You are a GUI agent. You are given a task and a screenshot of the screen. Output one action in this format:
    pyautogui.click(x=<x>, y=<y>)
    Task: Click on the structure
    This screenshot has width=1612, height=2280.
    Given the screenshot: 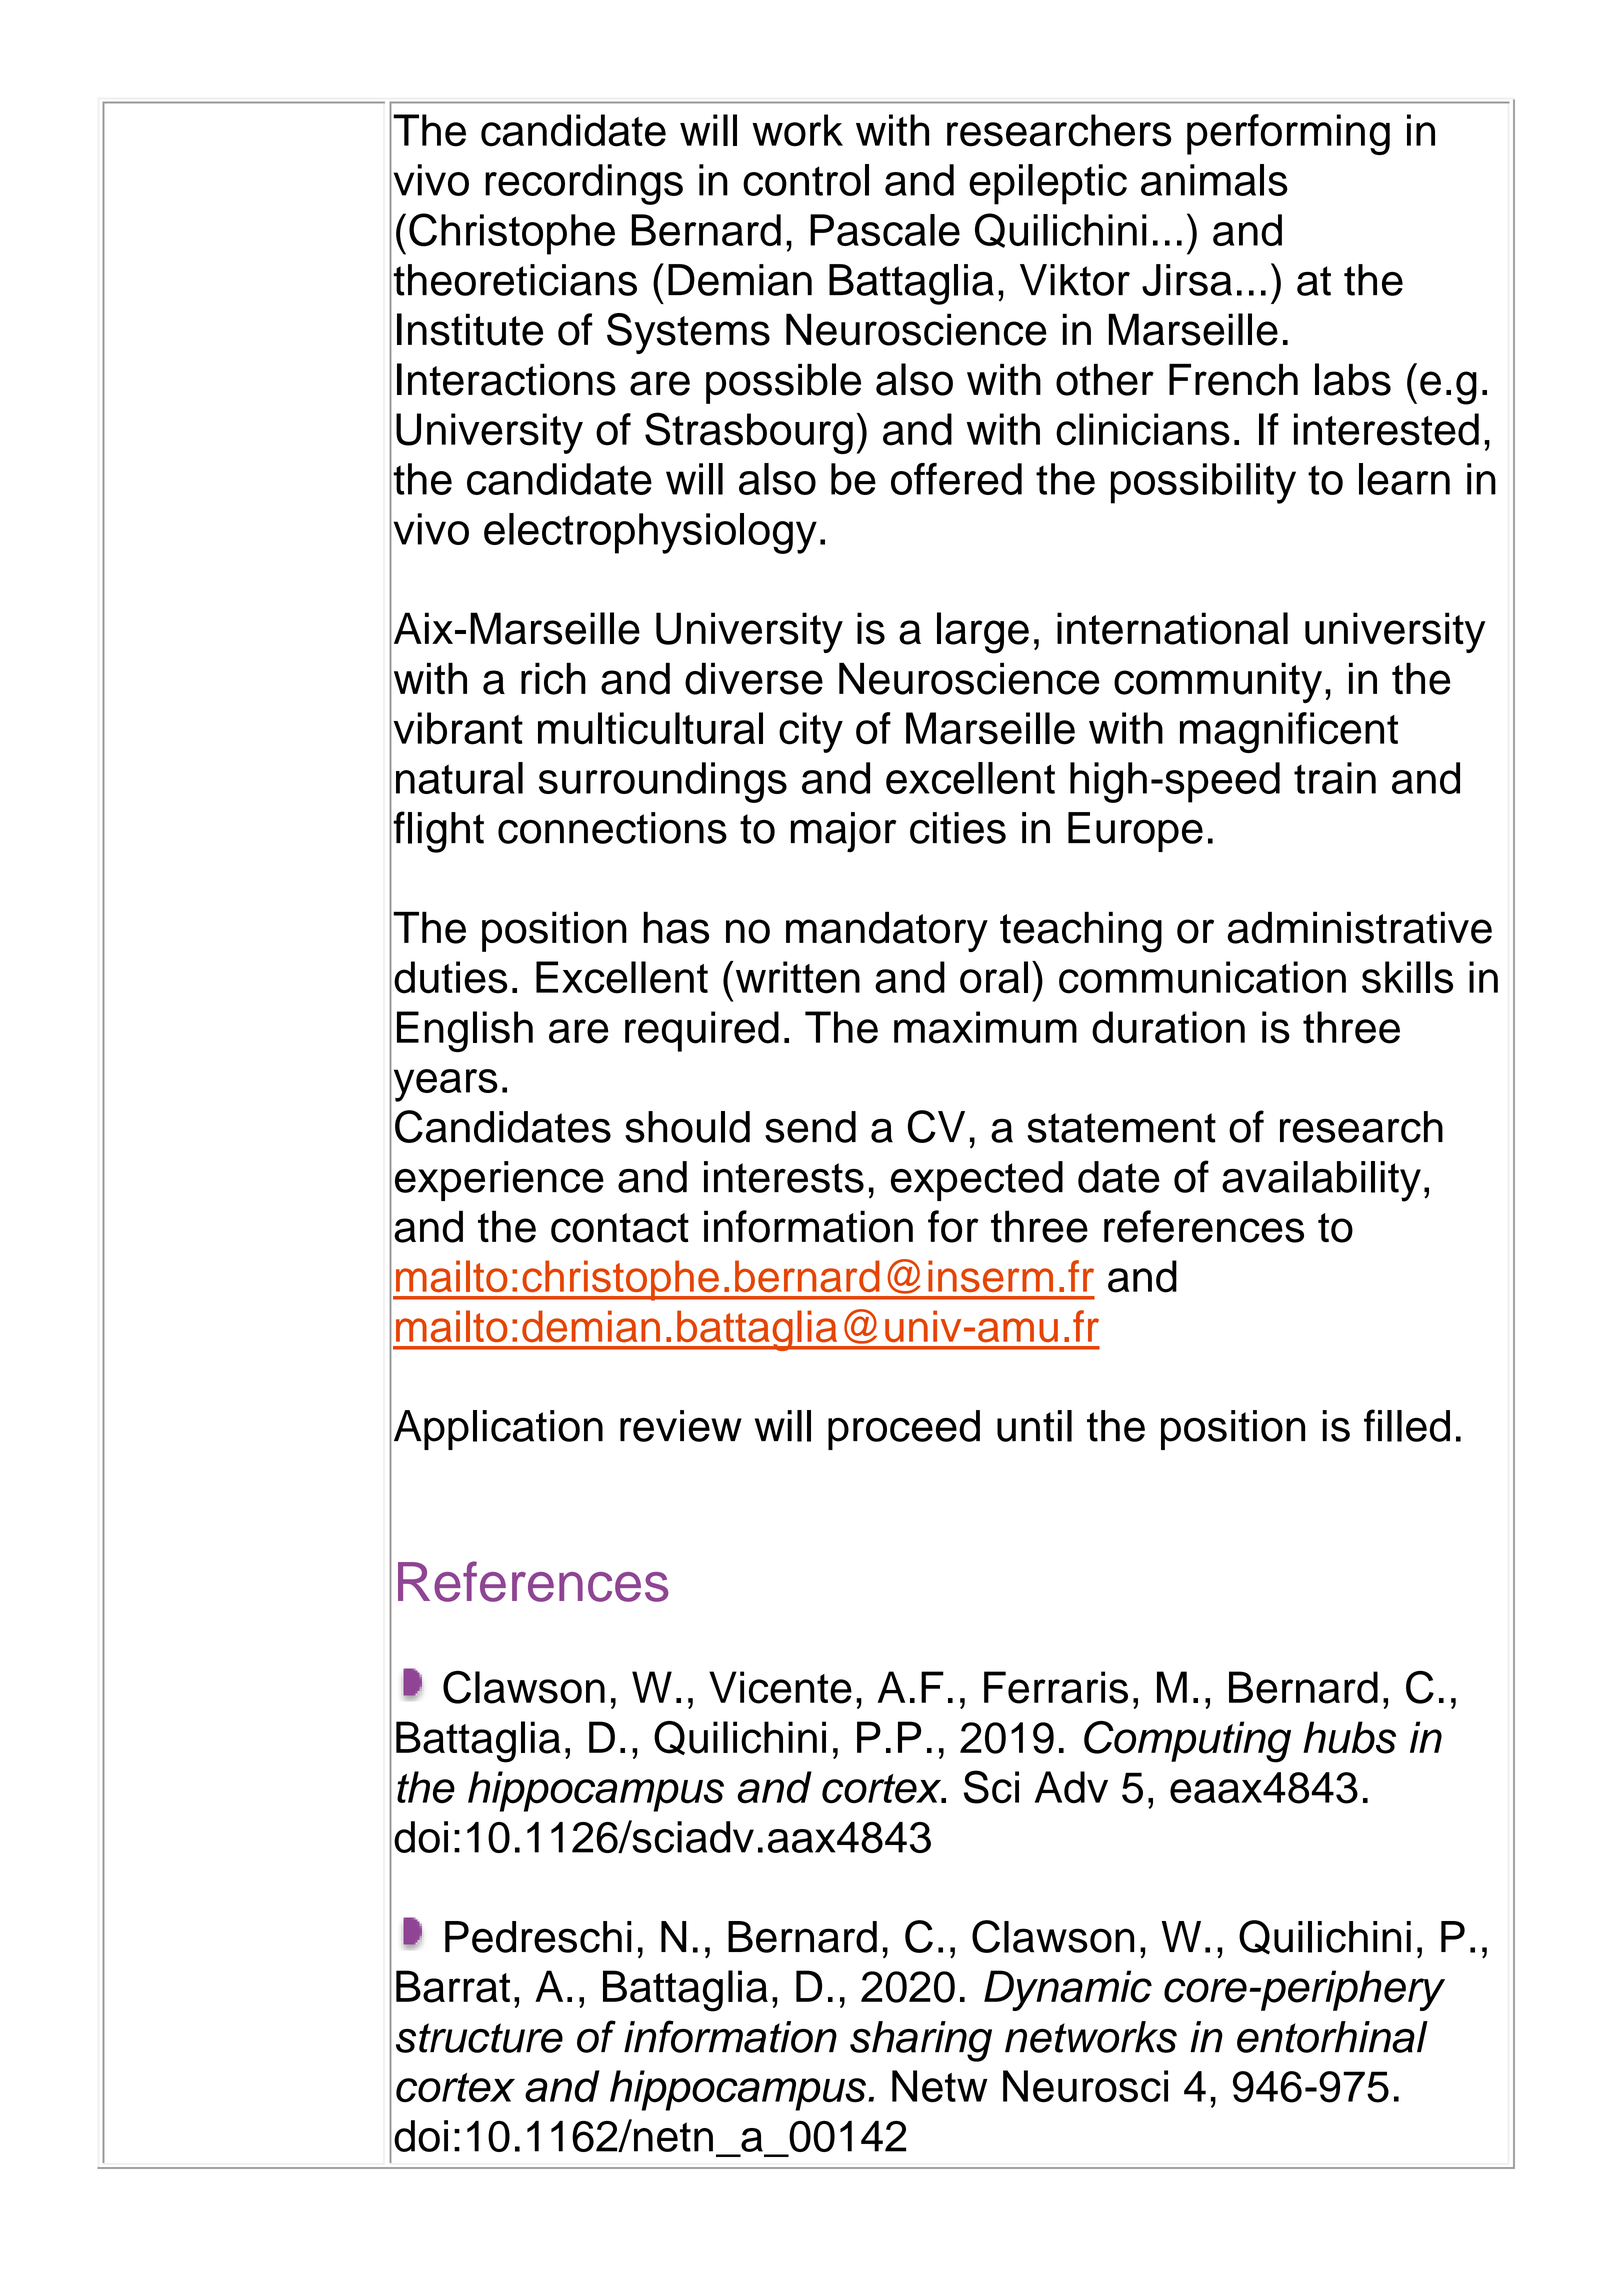 What is the action you would take?
    pyautogui.click(x=479, y=2038)
